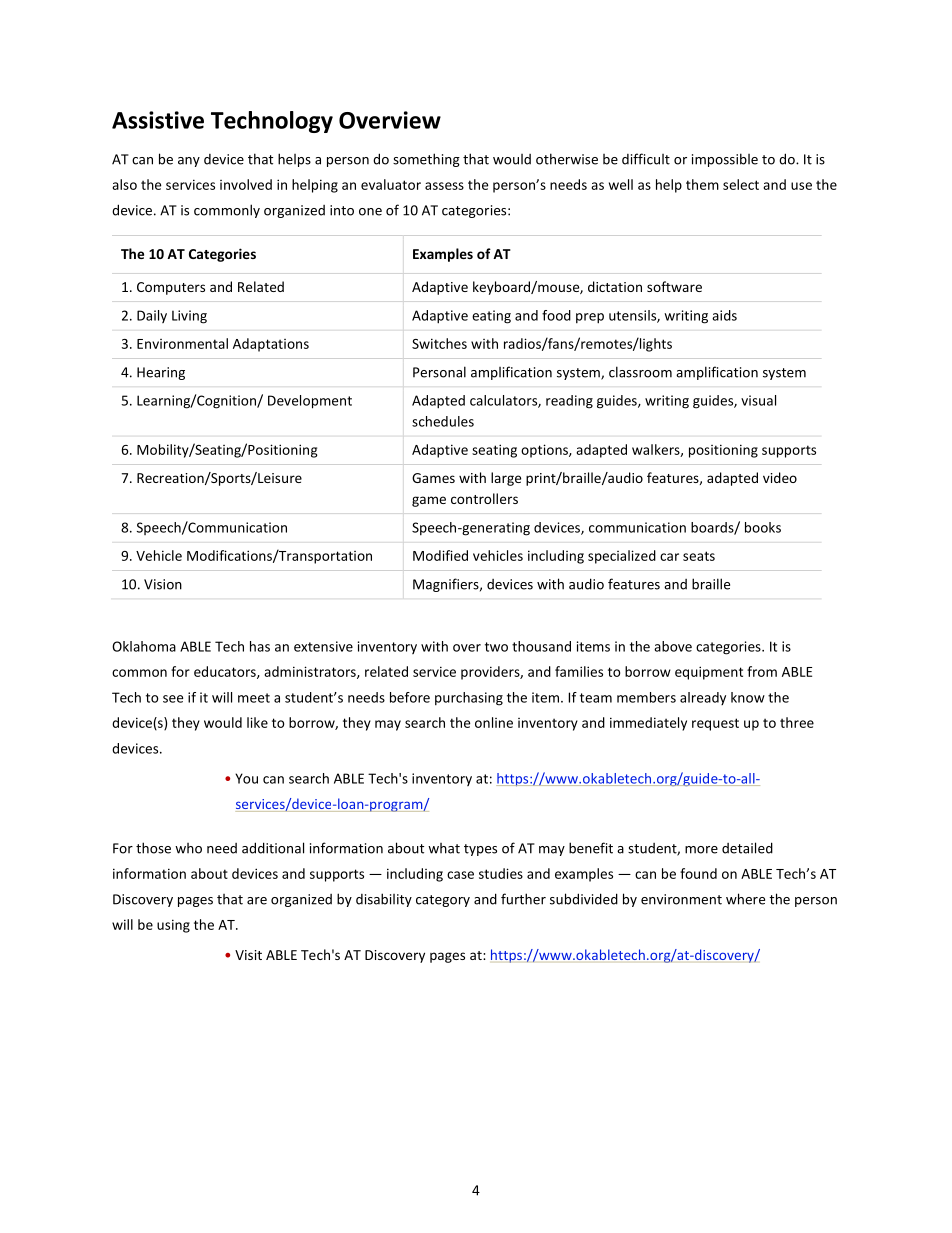 The height and width of the document is (1233, 952). I want to click on seats, so click(699, 556).
